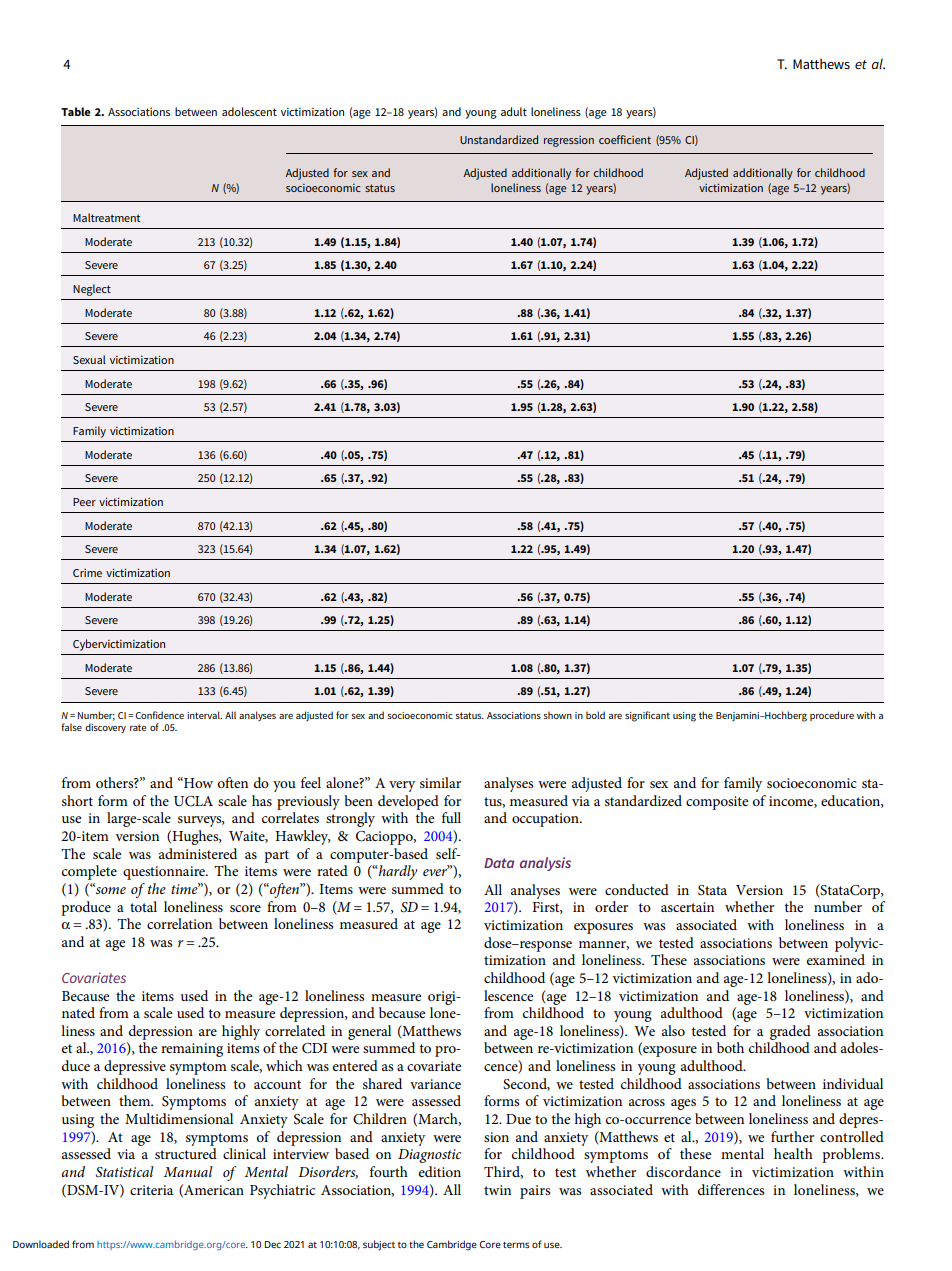  I want to click on examined, so click(836, 959).
